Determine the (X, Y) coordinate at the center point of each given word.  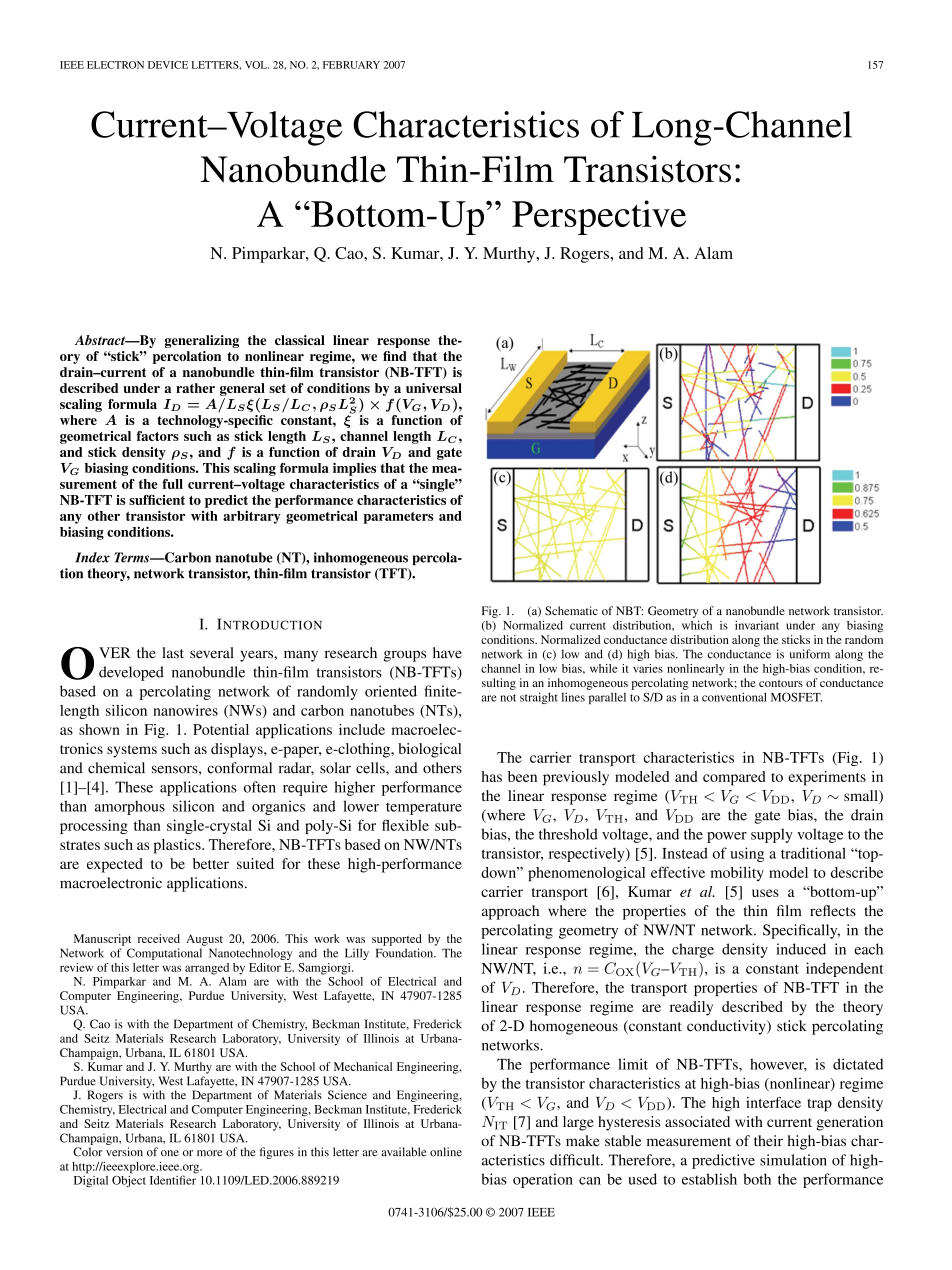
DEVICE (168, 65)
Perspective (599, 217)
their (768, 1141)
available (404, 1152)
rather (195, 388)
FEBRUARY (351, 65)
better (211, 863)
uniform (810, 654)
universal (434, 388)
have (447, 653)
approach (510, 912)
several (212, 653)
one (170, 1153)
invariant (757, 625)
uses (765, 893)
